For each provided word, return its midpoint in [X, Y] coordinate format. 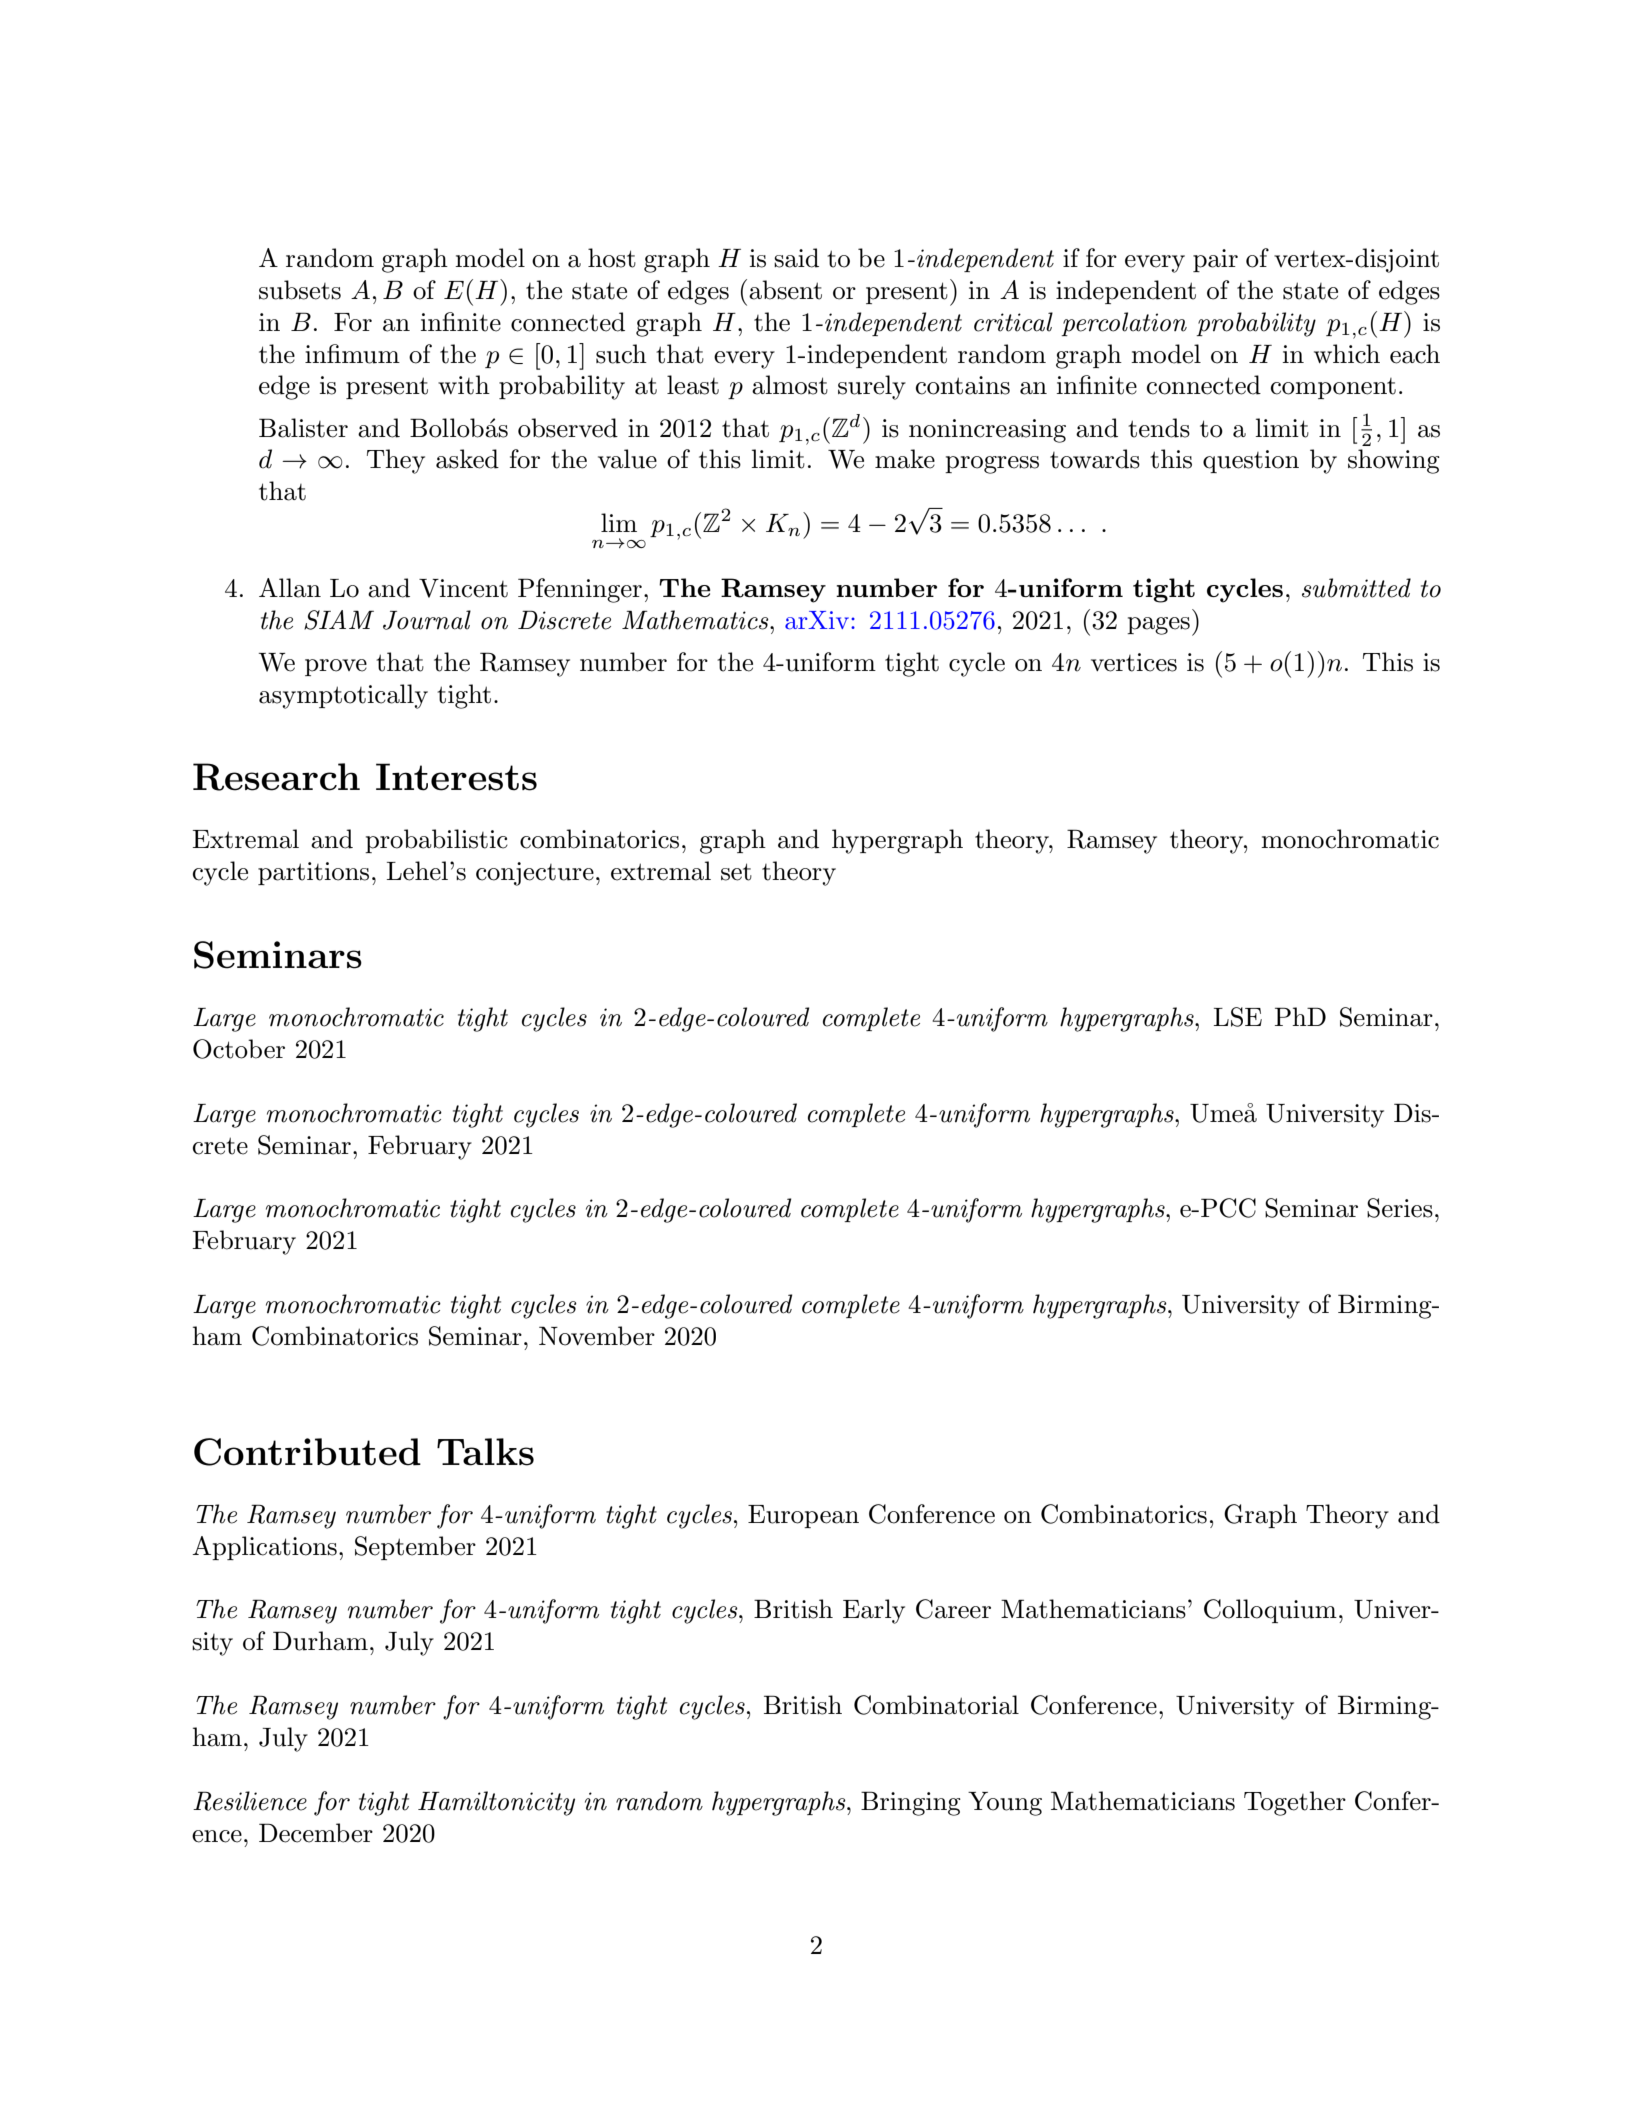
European [803, 1516]
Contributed [307, 1452]
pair [1215, 260]
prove [336, 667]
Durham [320, 1641]
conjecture [535, 874]
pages [1158, 626]
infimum [352, 354]
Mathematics [696, 620]
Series [1400, 1208]
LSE [1237, 1017]
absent [785, 290]
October [239, 1049]
